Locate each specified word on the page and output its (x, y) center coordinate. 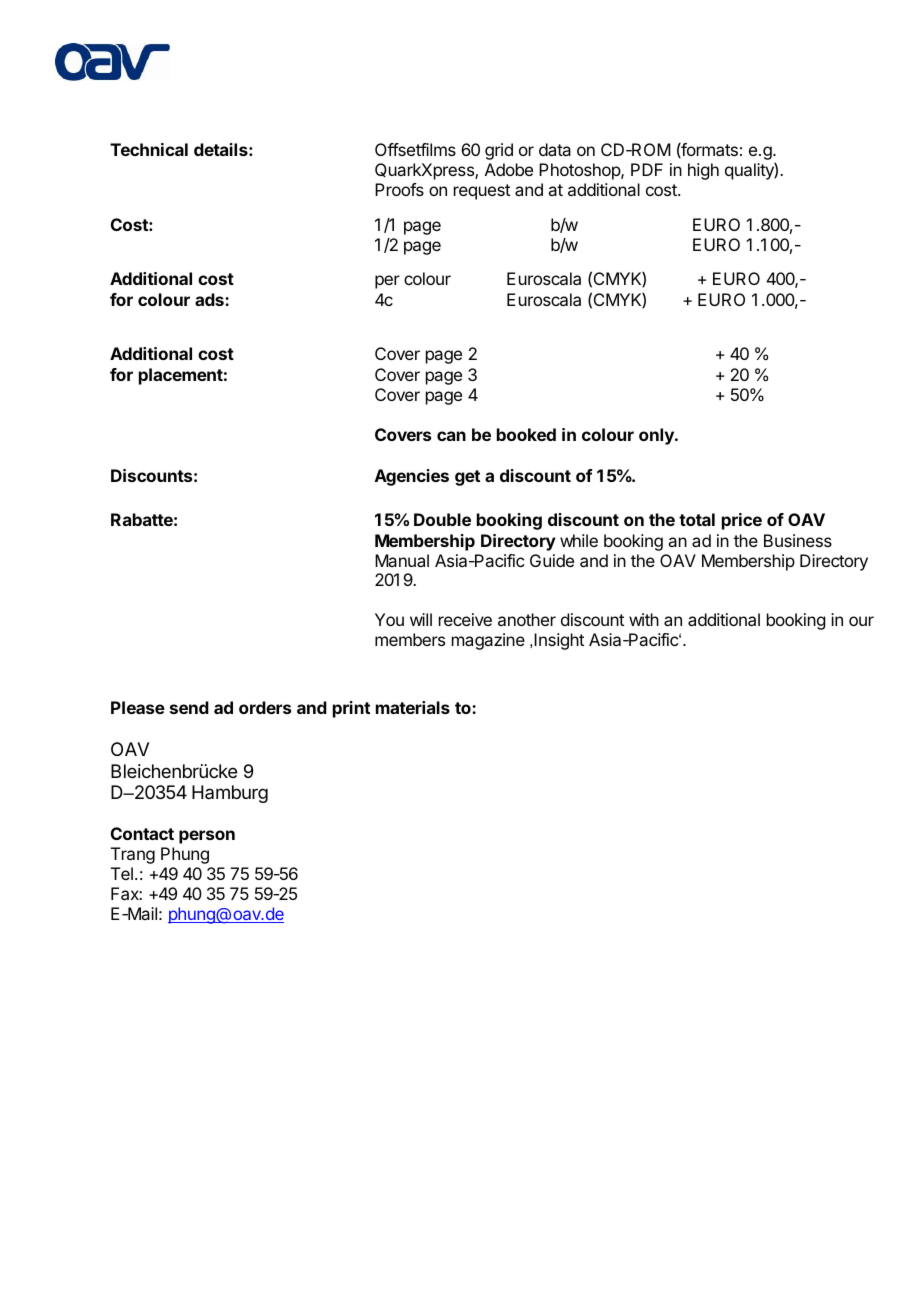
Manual (402, 560)
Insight (559, 641)
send (189, 707)
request (482, 192)
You (389, 619)
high (703, 171)
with (644, 619)
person (207, 837)
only (657, 436)
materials (413, 707)
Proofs (399, 189)
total (697, 519)
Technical (149, 149)
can (451, 436)
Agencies (412, 477)
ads (210, 299)
